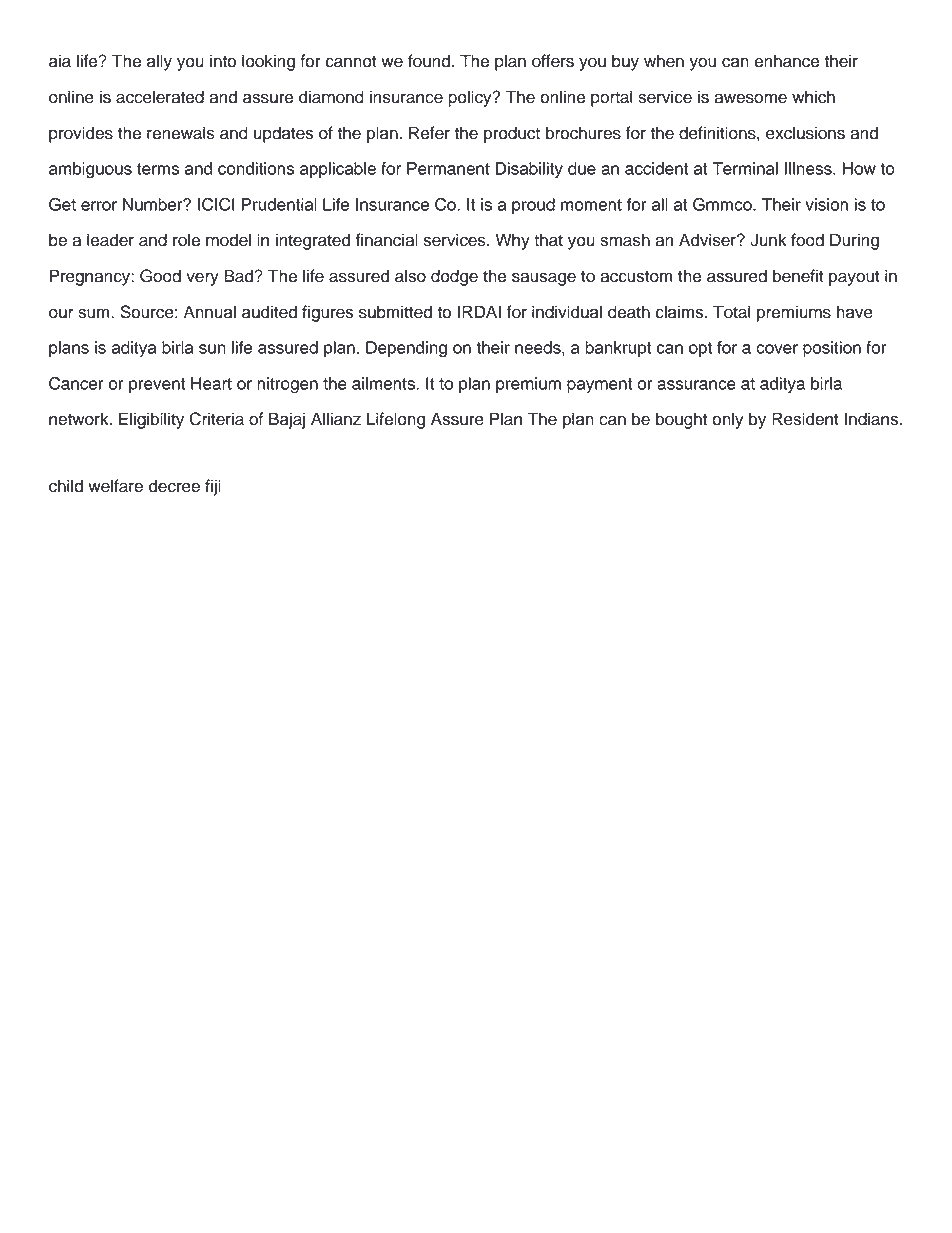 Image resolution: width=952 pixels, height=1233 pixels. Describe the element at coordinates (826, 204) in the document. I see `vision` at that location.
